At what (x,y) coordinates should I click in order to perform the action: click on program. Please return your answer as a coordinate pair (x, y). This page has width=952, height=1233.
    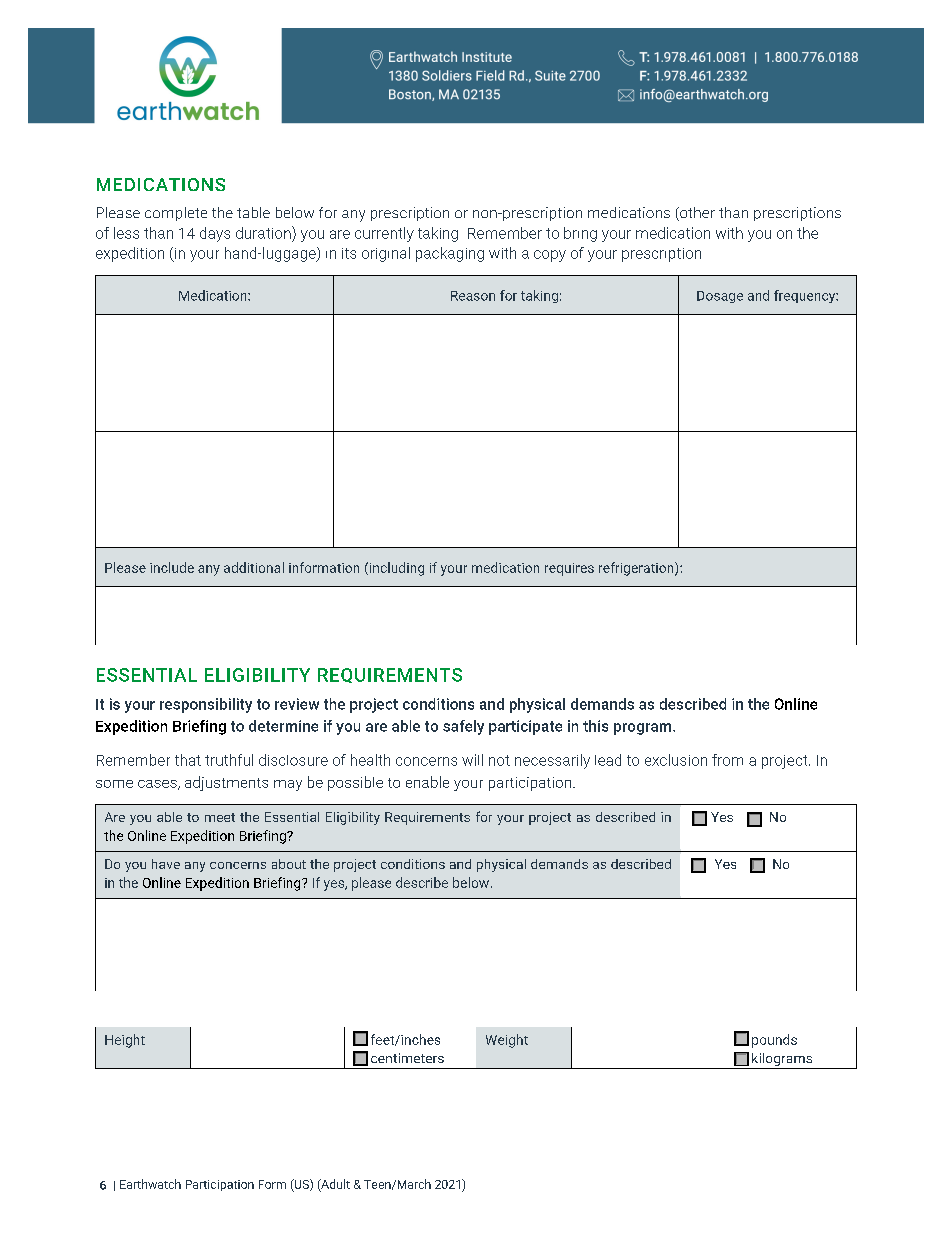
    Looking at the image, I should click on (644, 729).
